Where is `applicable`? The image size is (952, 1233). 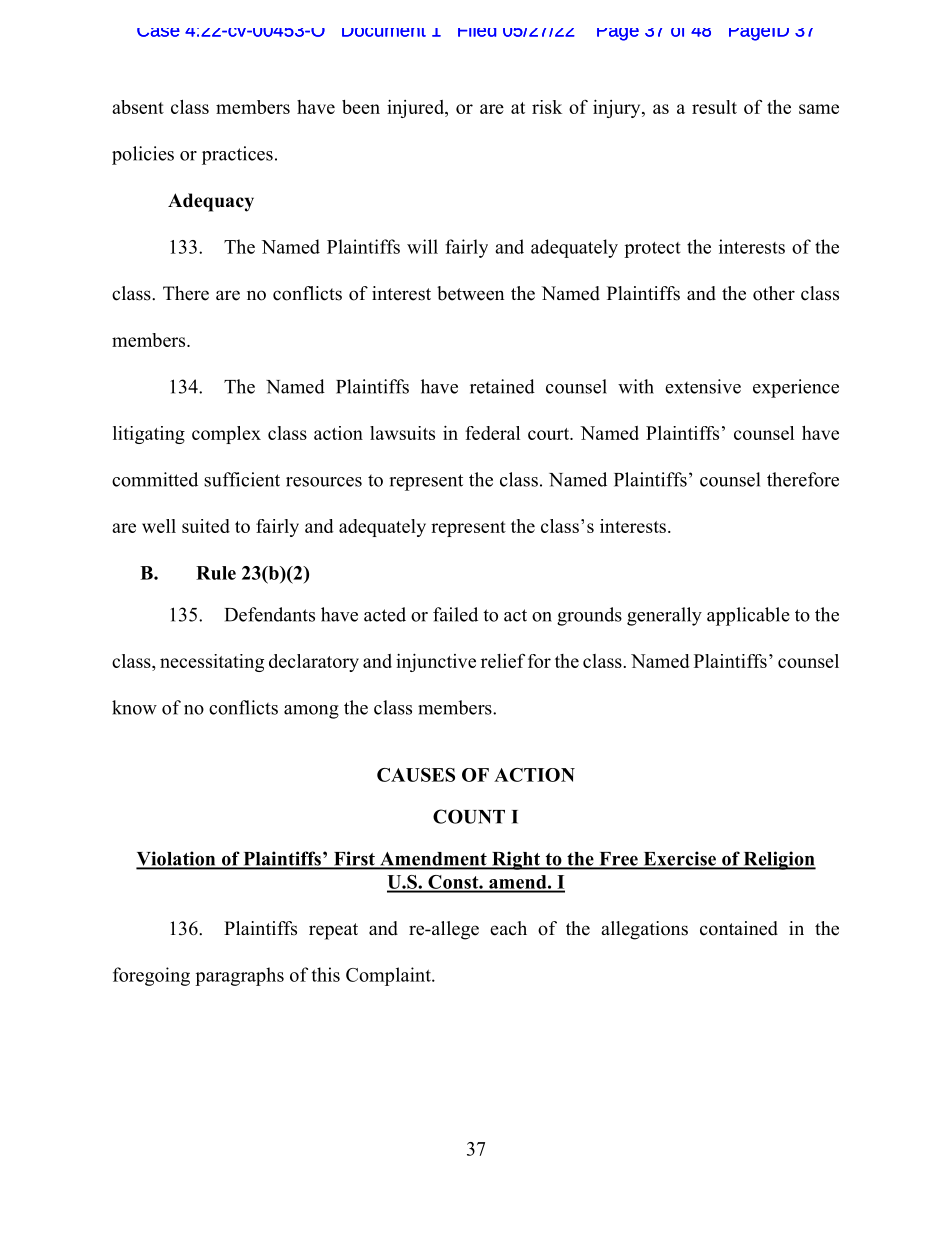
applicable is located at coordinates (748, 616).
